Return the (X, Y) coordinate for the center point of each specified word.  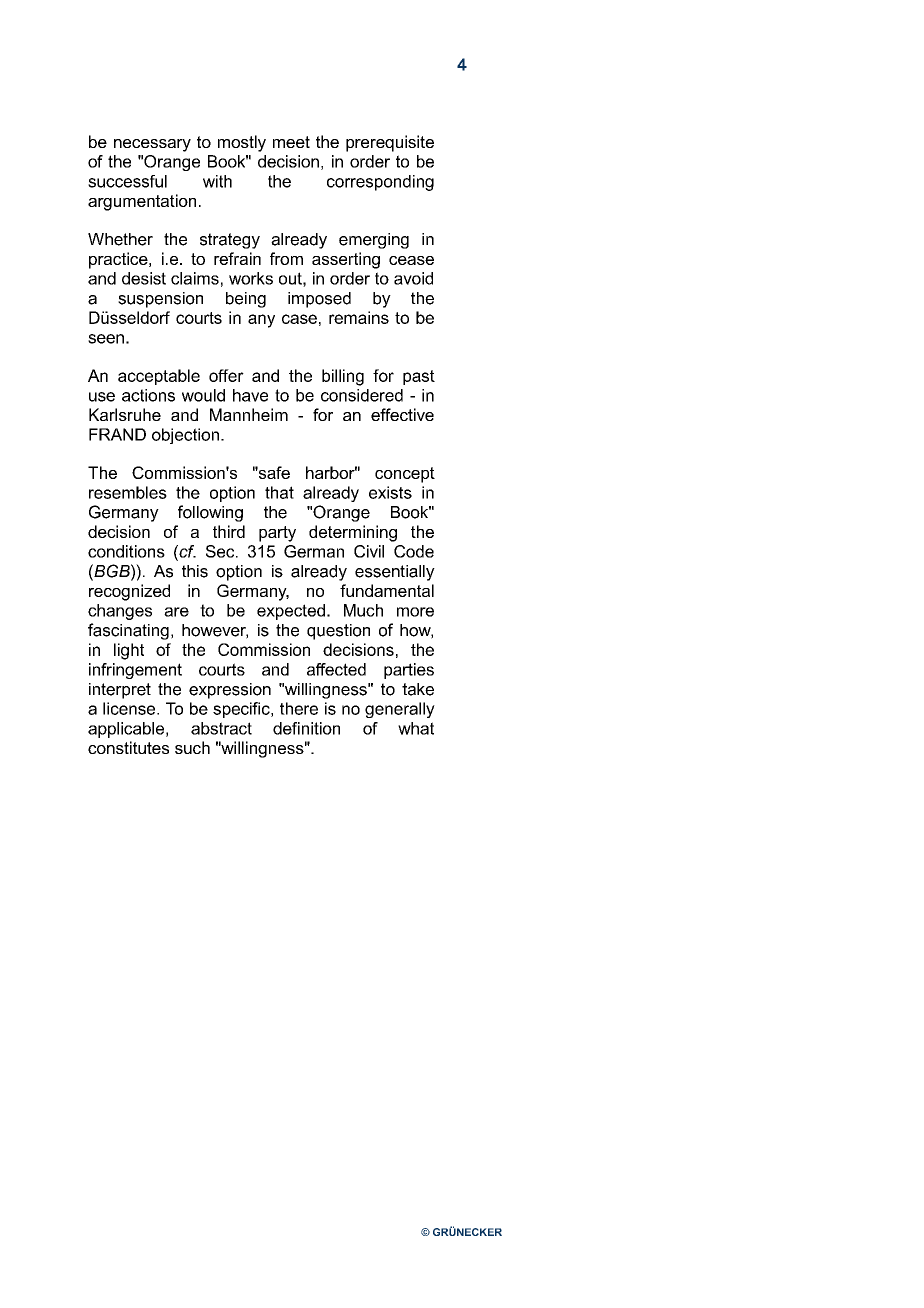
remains (359, 317)
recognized (129, 592)
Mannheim (249, 414)
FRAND (117, 434)
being (246, 300)
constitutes (128, 747)
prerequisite (390, 143)
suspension (160, 300)
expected (291, 612)
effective (402, 414)
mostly (242, 143)
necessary (152, 145)
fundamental (387, 590)
